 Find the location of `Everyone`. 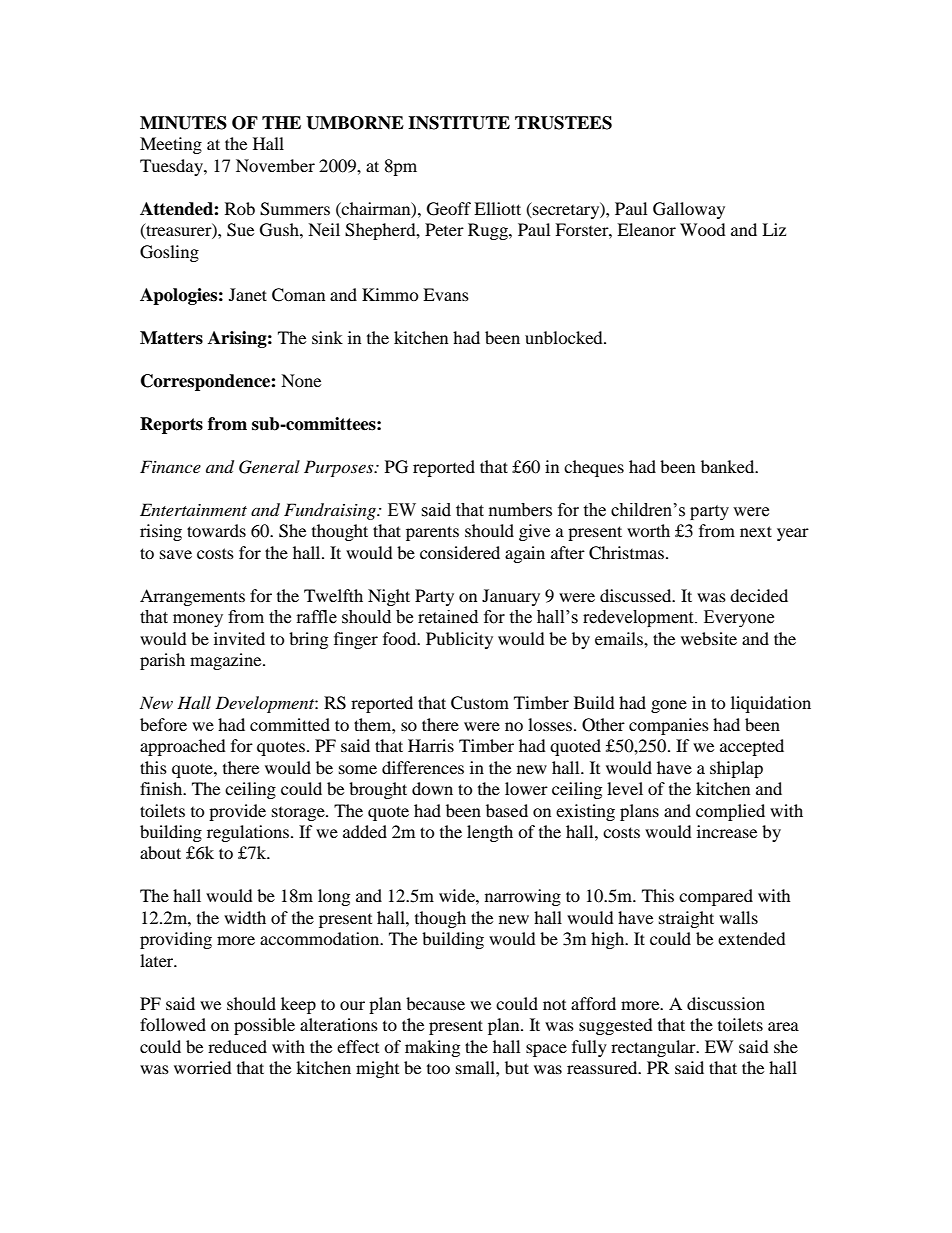

Everyone is located at coordinates (739, 618).
